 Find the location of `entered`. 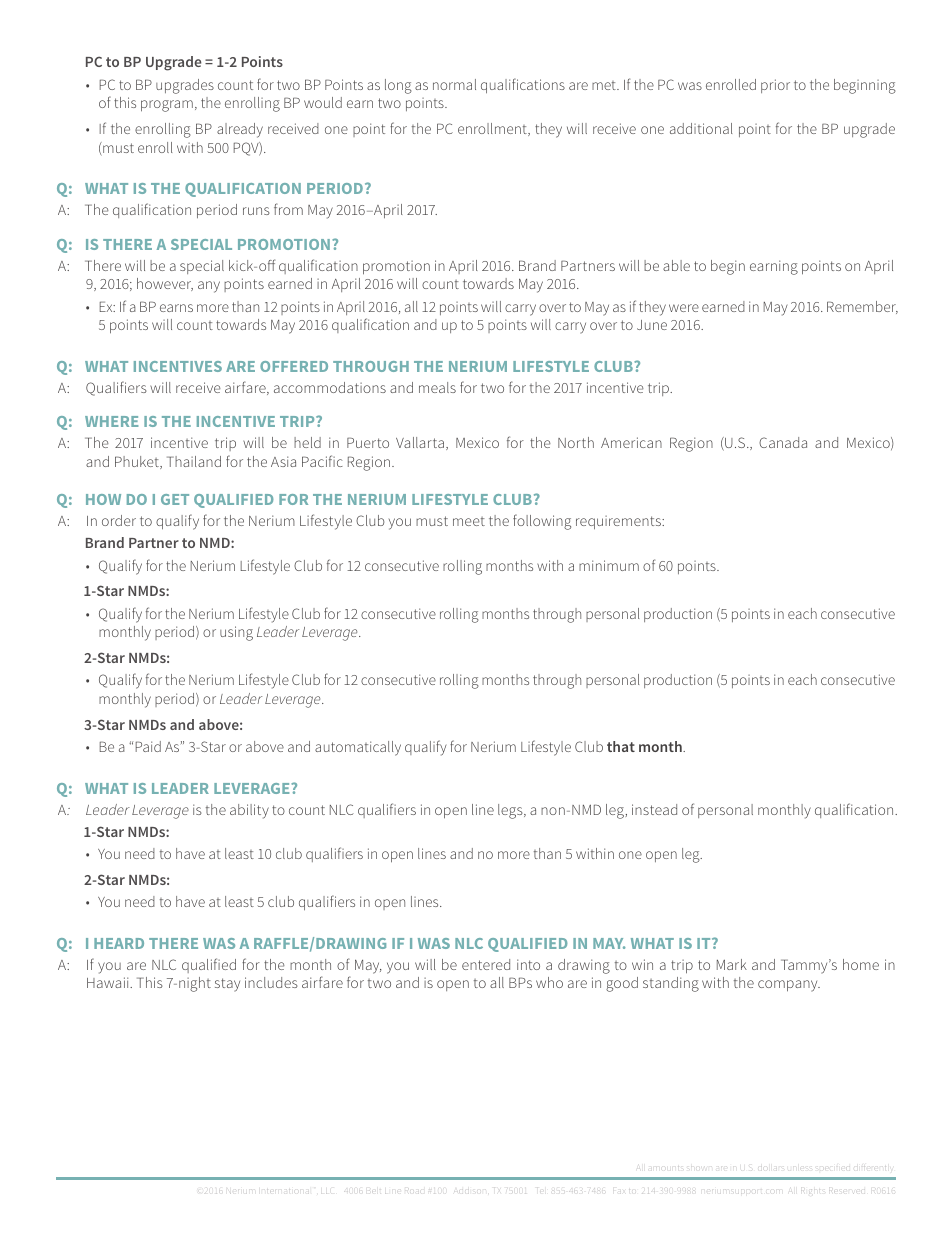

entered is located at coordinates (486, 964).
